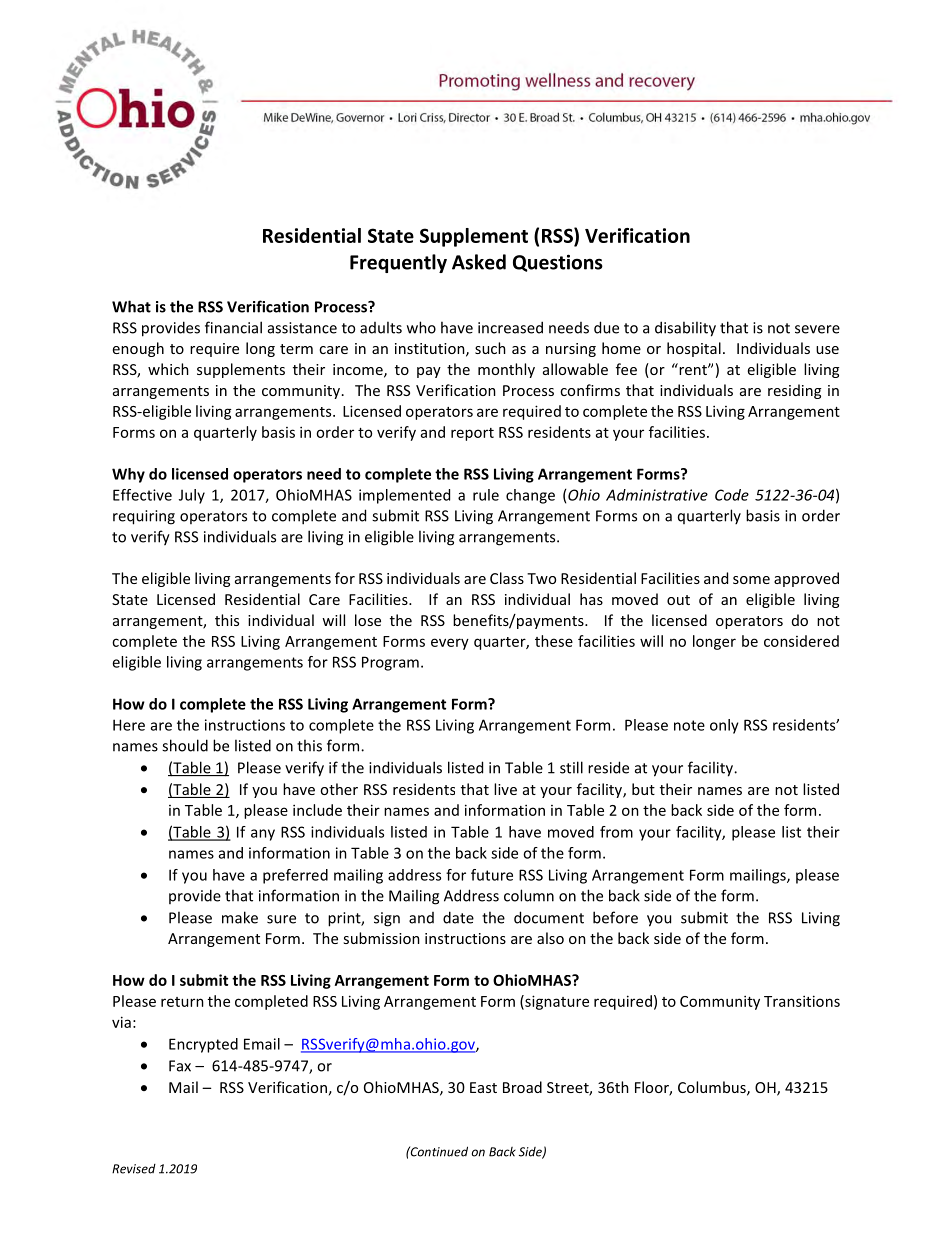 Image resolution: width=952 pixels, height=1233 pixels. I want to click on from, so click(616, 832).
